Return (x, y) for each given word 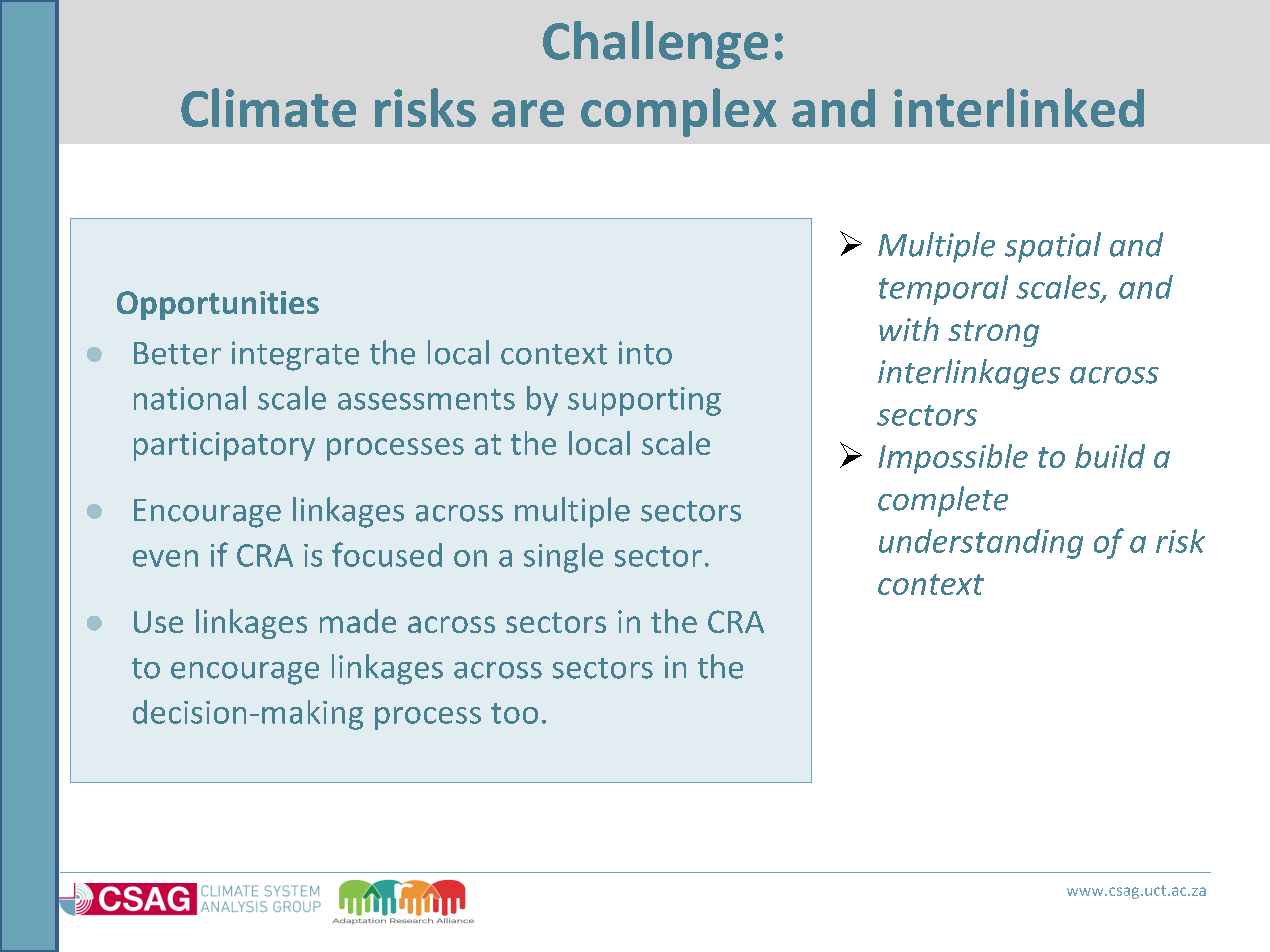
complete (943, 501)
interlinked (1019, 107)
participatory (224, 446)
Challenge (655, 45)
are (528, 113)
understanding (981, 544)
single (563, 558)
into (645, 353)
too (514, 713)
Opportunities (218, 305)
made (358, 621)
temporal (943, 290)
